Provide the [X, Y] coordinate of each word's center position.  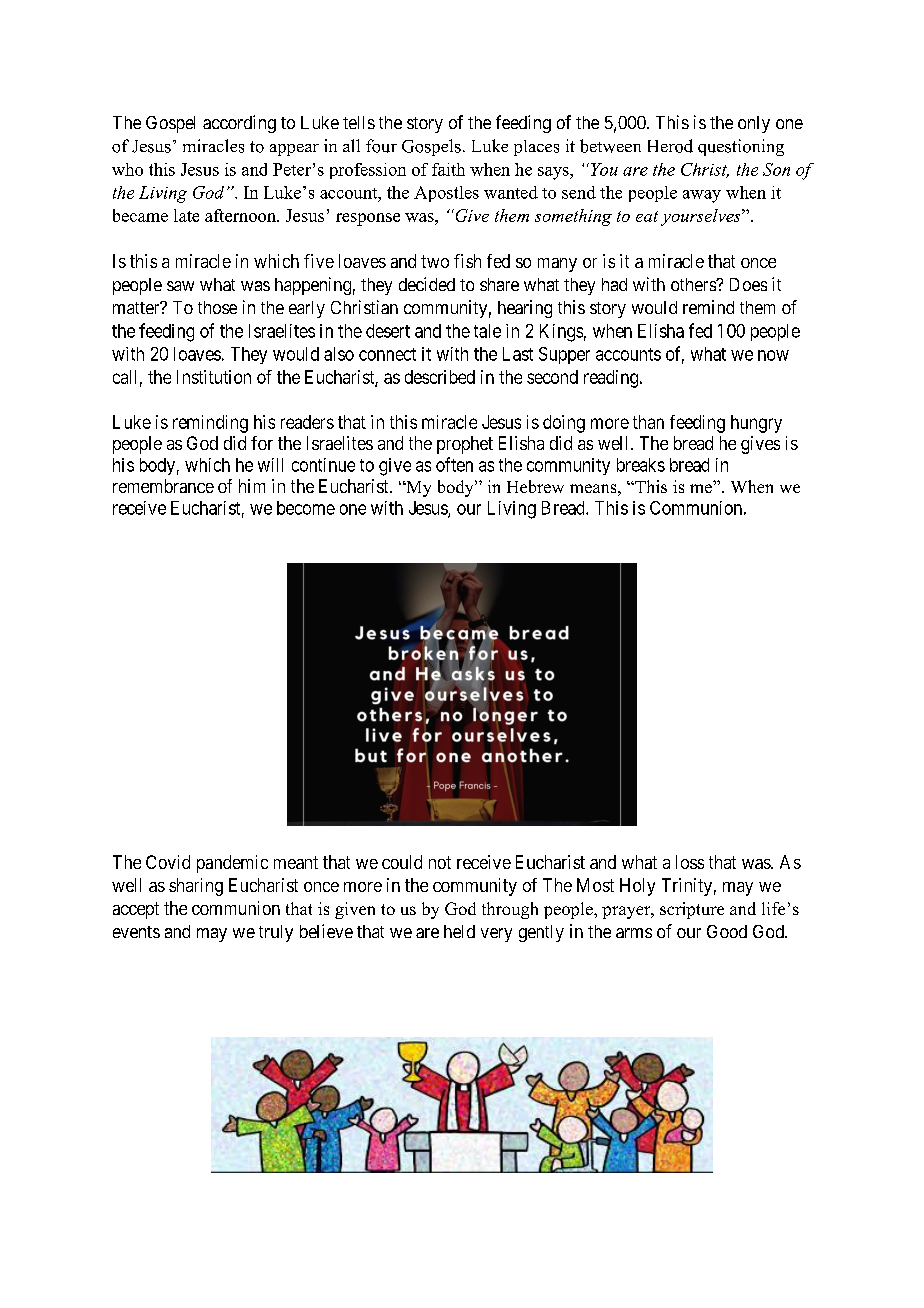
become [306, 508]
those [217, 307]
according [239, 124]
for [262, 443]
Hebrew [535, 486]
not [440, 862]
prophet [465, 445]
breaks [641, 465]
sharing [196, 887]
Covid [168, 862]
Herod [670, 146]
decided [427, 284]
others [694, 284]
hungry [756, 424]
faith [448, 169]
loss [690, 862]
